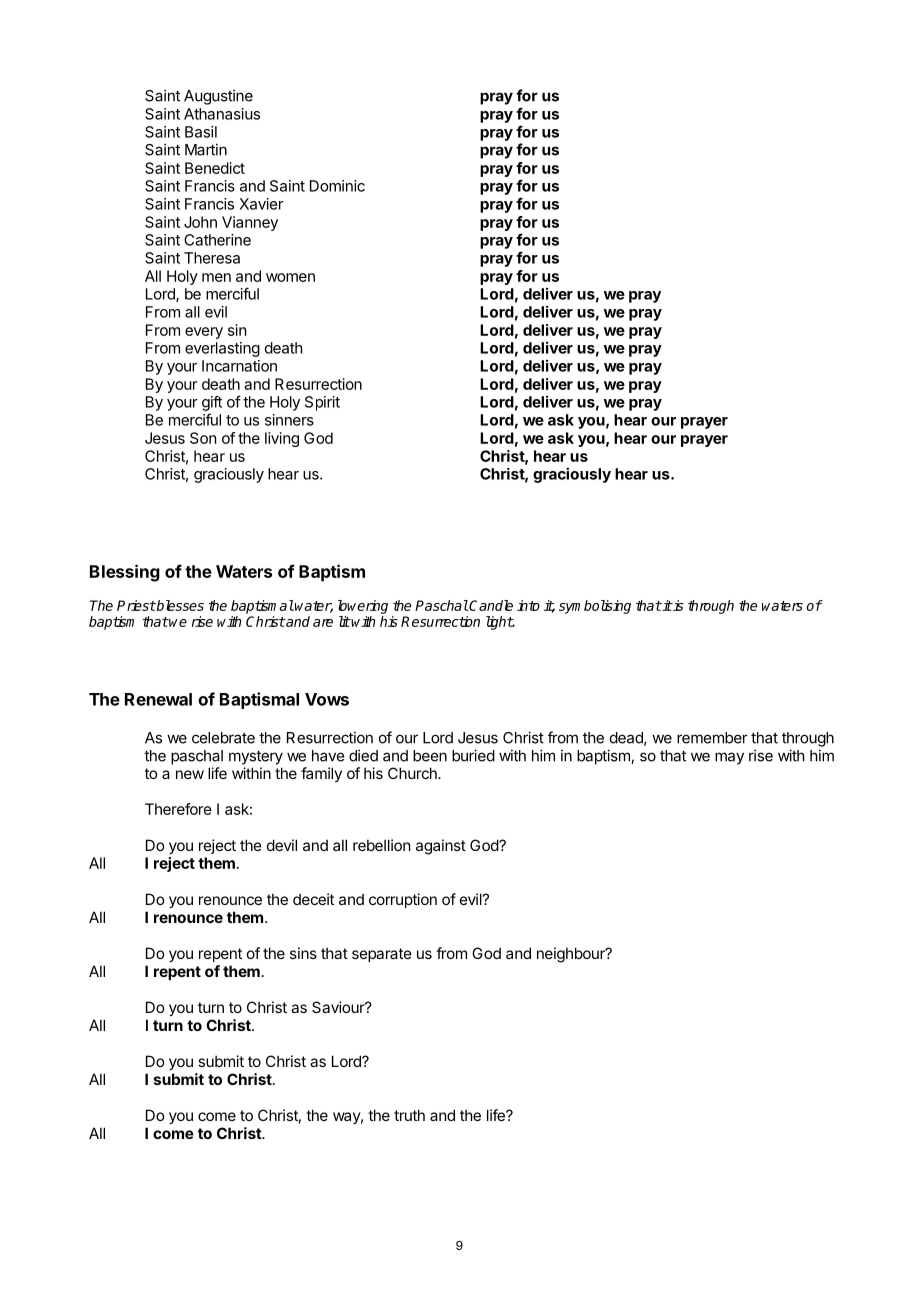 The height and width of the screenshot is (1307, 924). I want to click on sins, so click(303, 953).
